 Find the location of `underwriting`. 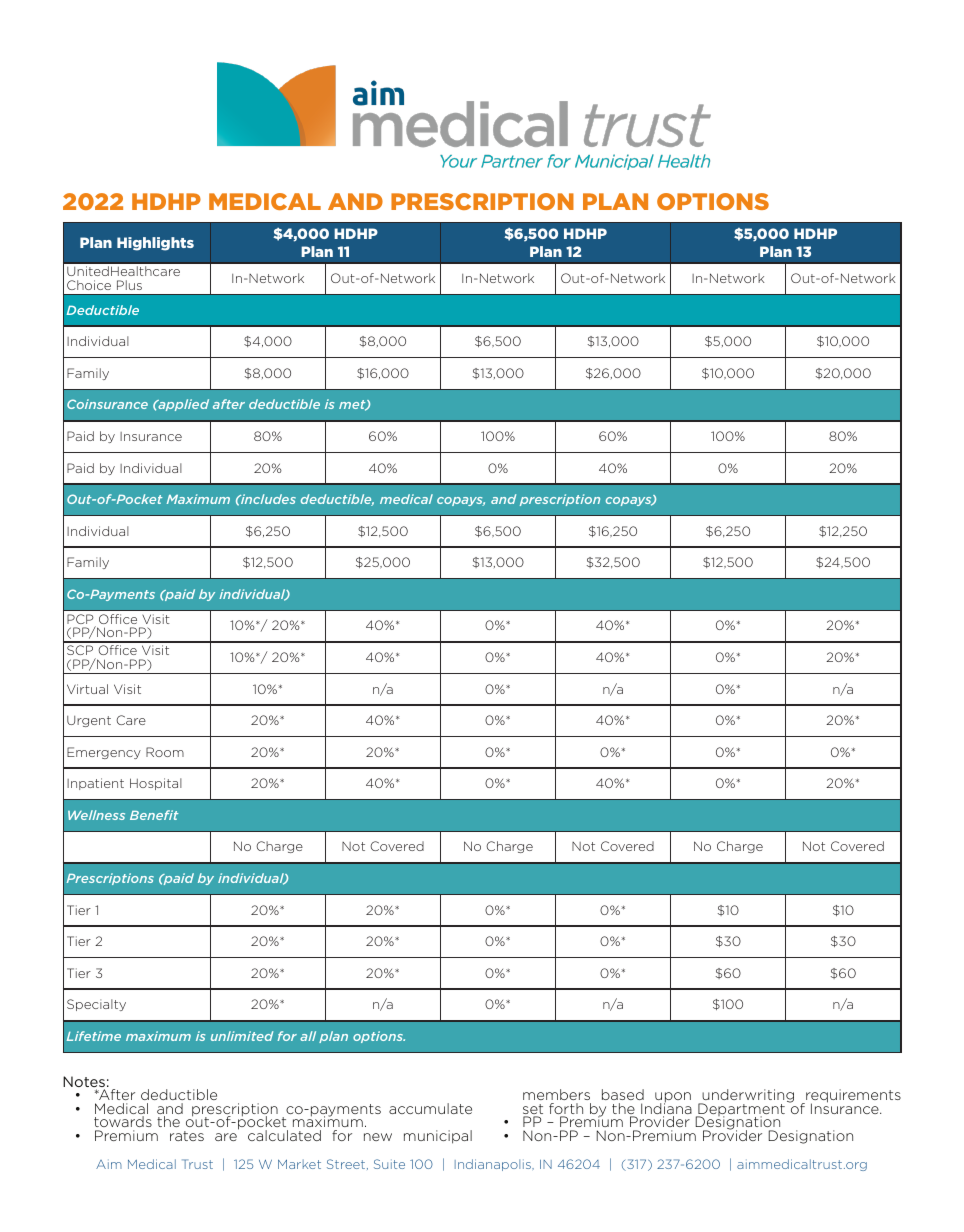

underwriting is located at coordinates (747, 1097).
